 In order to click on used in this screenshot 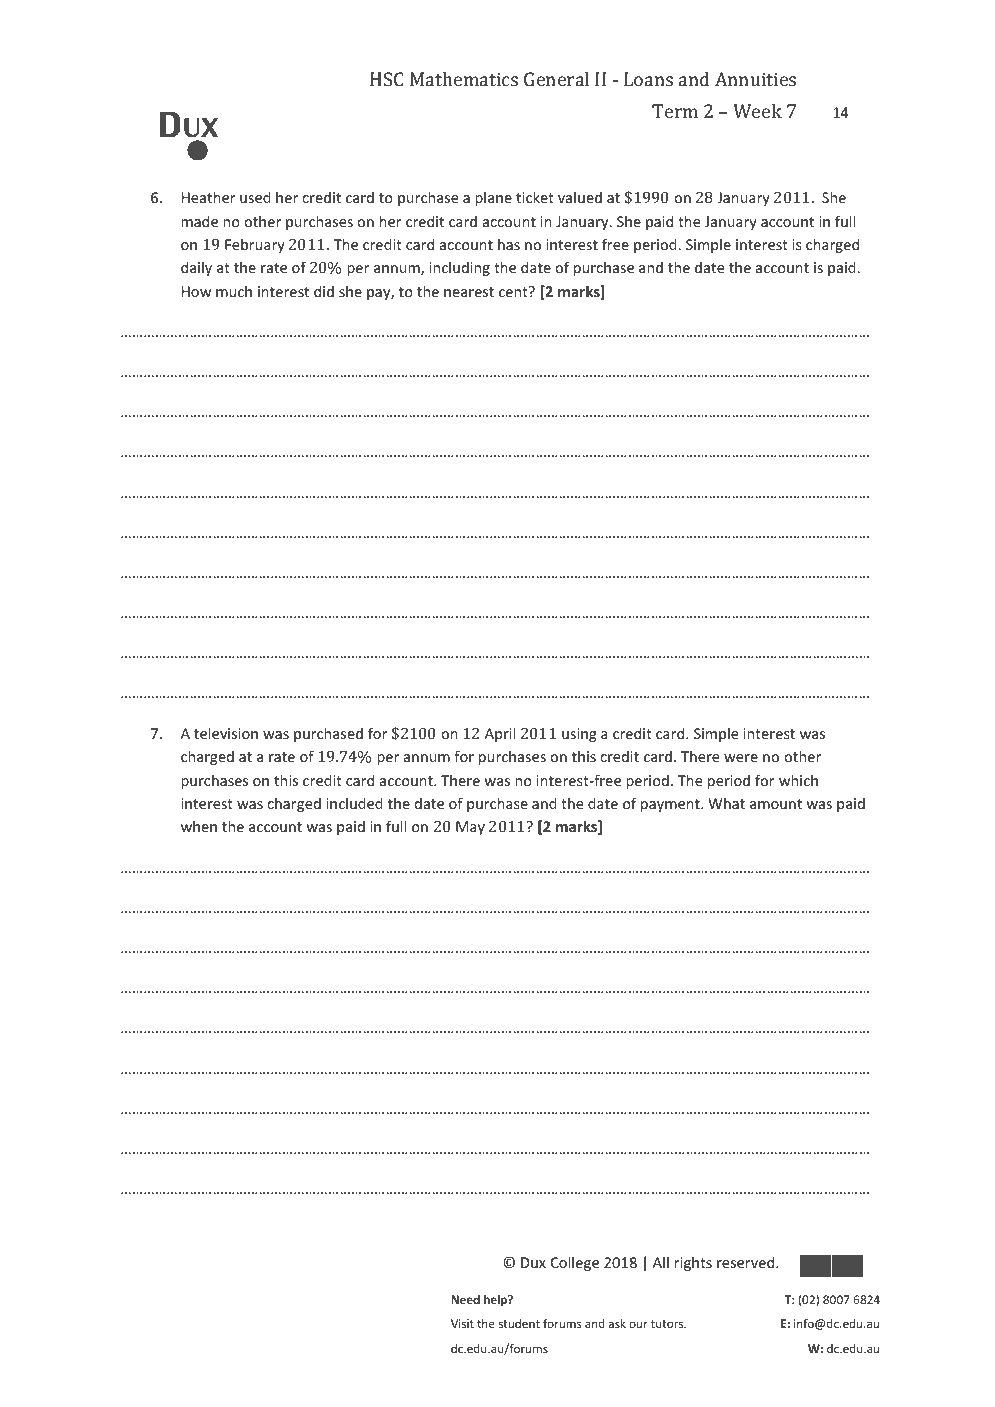, I will do `click(255, 197)`.
